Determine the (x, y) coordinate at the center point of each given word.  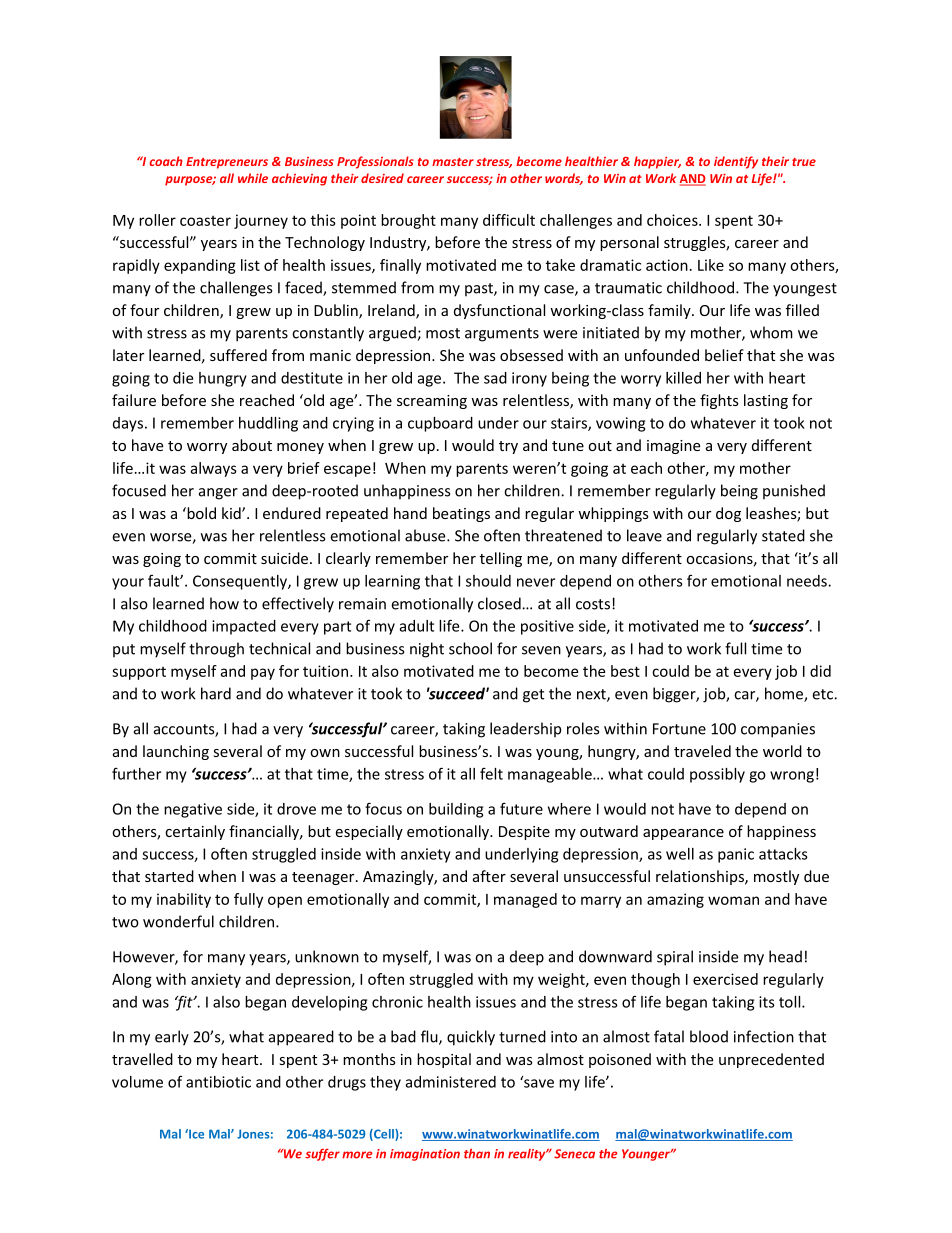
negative (193, 810)
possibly (717, 775)
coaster (205, 221)
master (453, 162)
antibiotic (218, 1082)
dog (728, 514)
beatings (461, 514)
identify (736, 162)
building (456, 810)
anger (218, 494)
